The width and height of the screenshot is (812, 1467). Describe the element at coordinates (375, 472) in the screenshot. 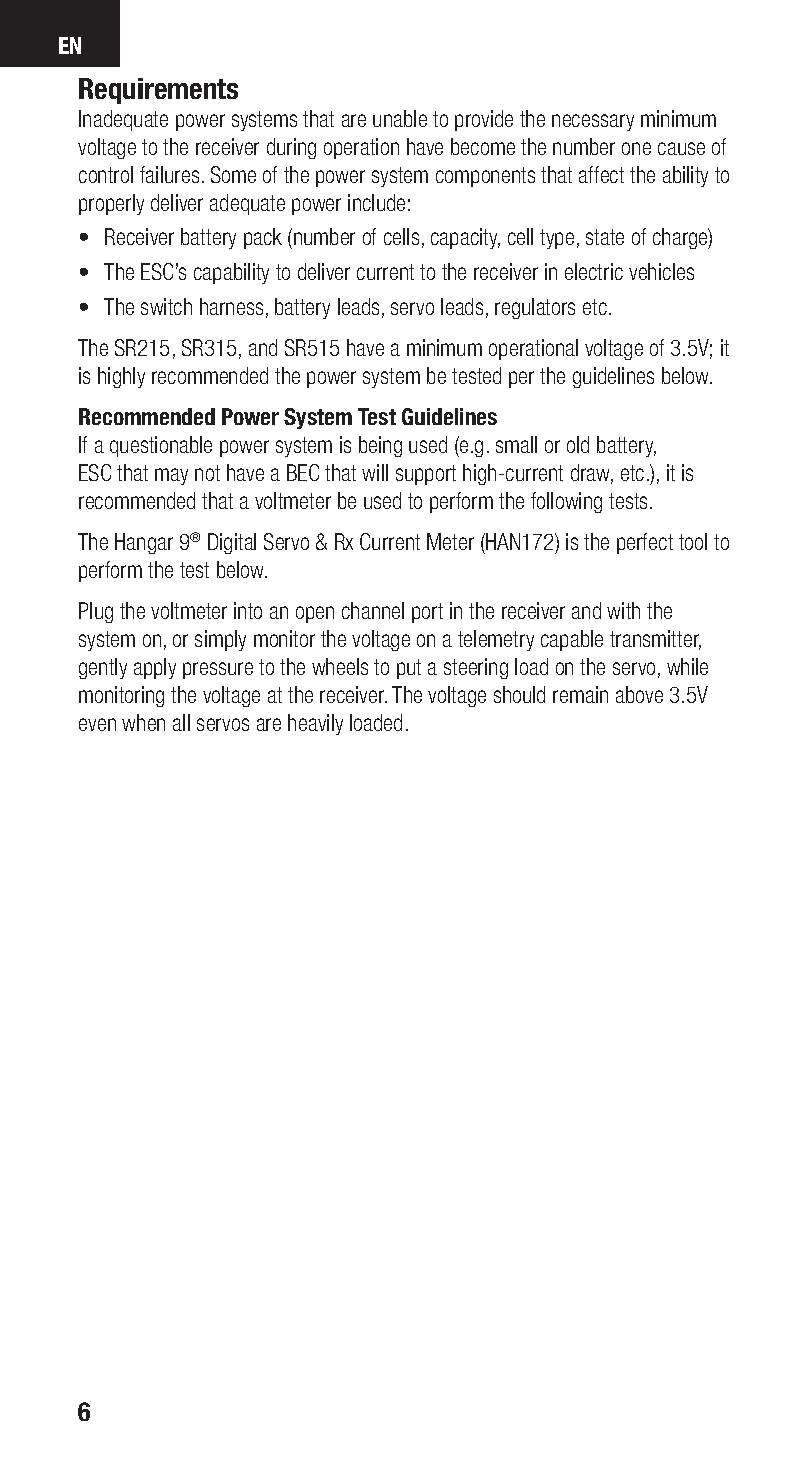

I see `will` at that location.
